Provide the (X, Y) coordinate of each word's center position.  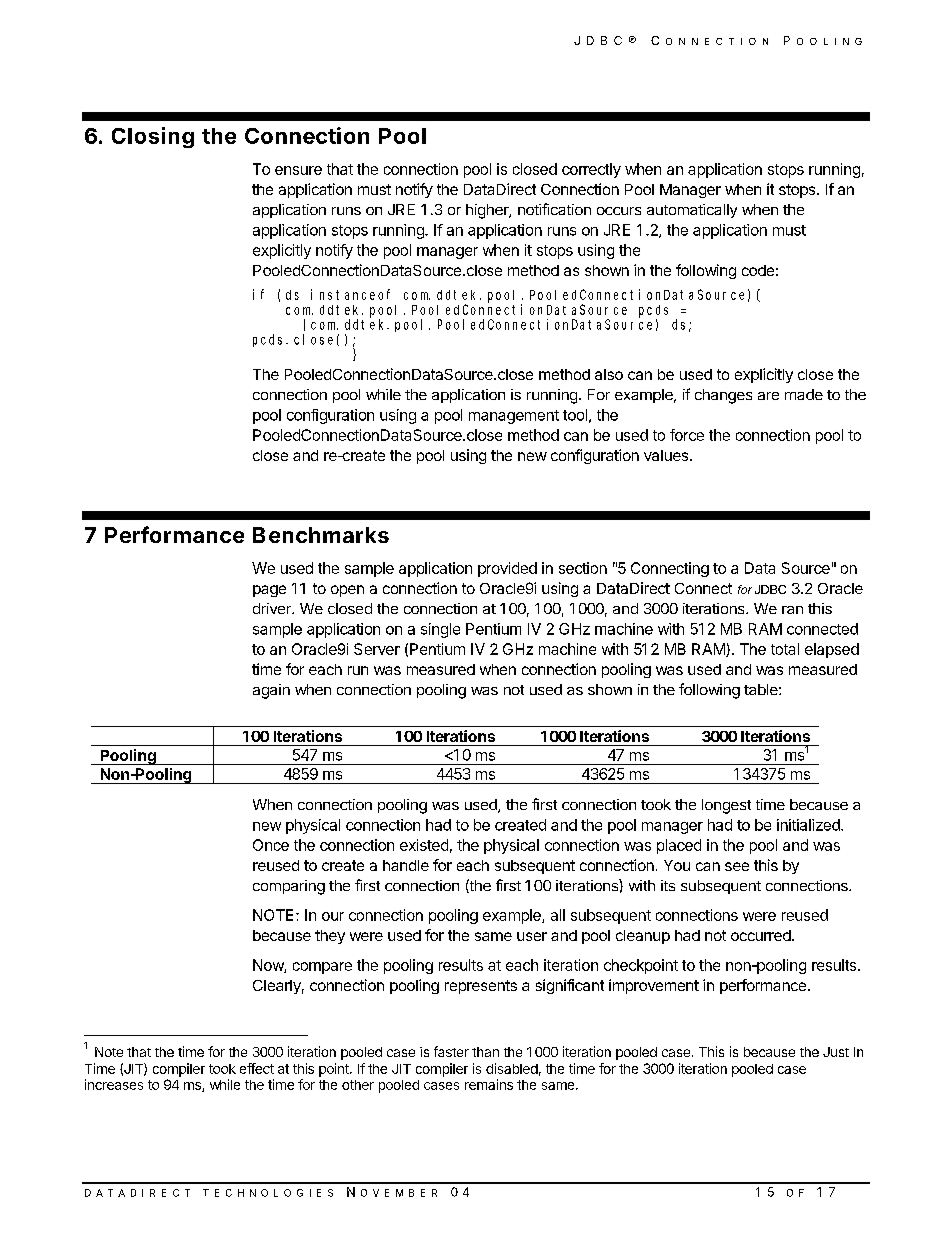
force (687, 435)
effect (257, 1068)
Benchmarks (321, 535)
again (271, 691)
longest (726, 806)
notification (554, 209)
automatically (692, 211)
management (514, 417)
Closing (153, 137)
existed (424, 845)
